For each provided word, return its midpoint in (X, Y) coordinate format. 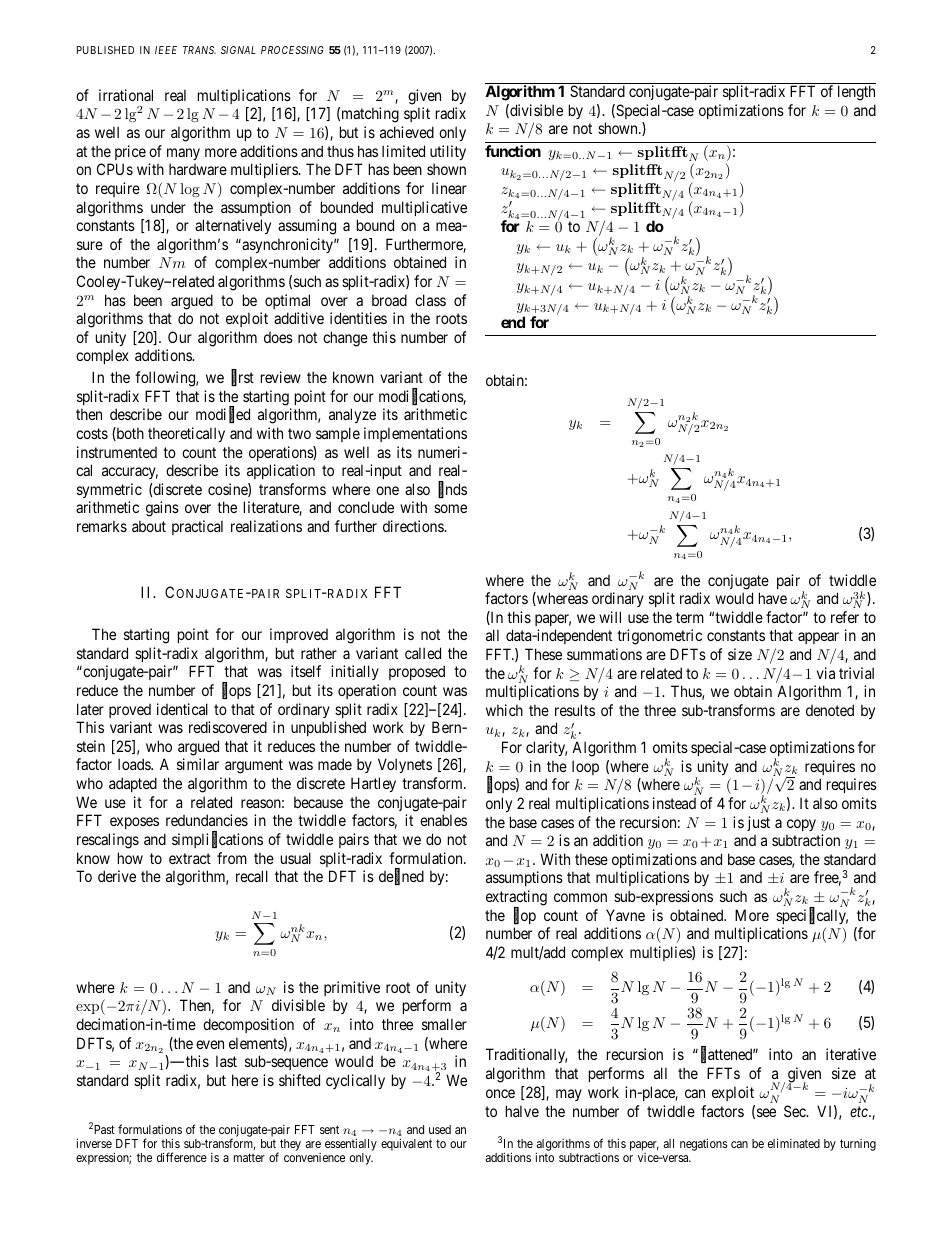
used (440, 1129)
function (513, 151)
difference (182, 1157)
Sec (796, 1111)
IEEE (166, 50)
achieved (407, 132)
